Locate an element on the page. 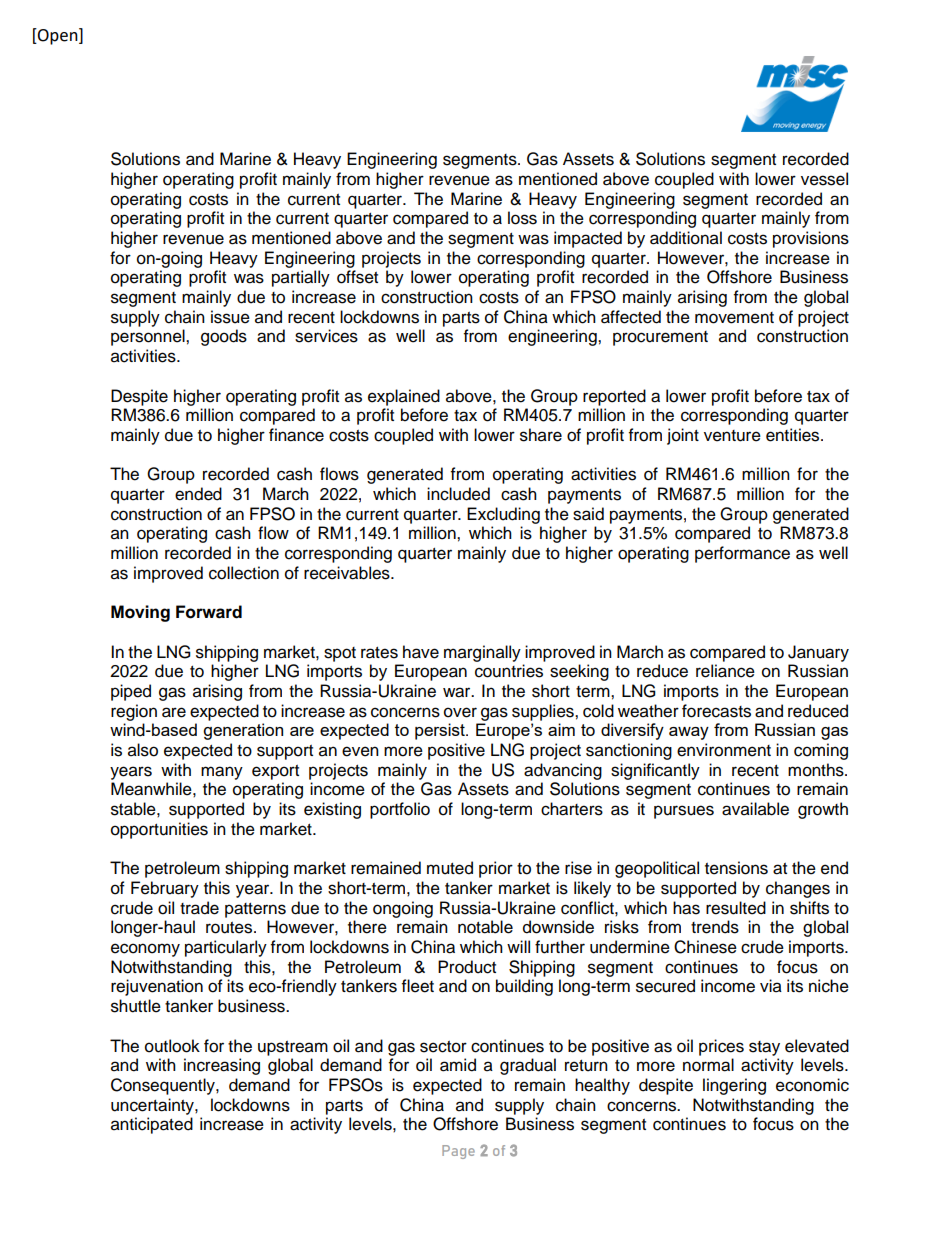 This page has height=1233, width=952. ended is located at coordinates (198, 494).
